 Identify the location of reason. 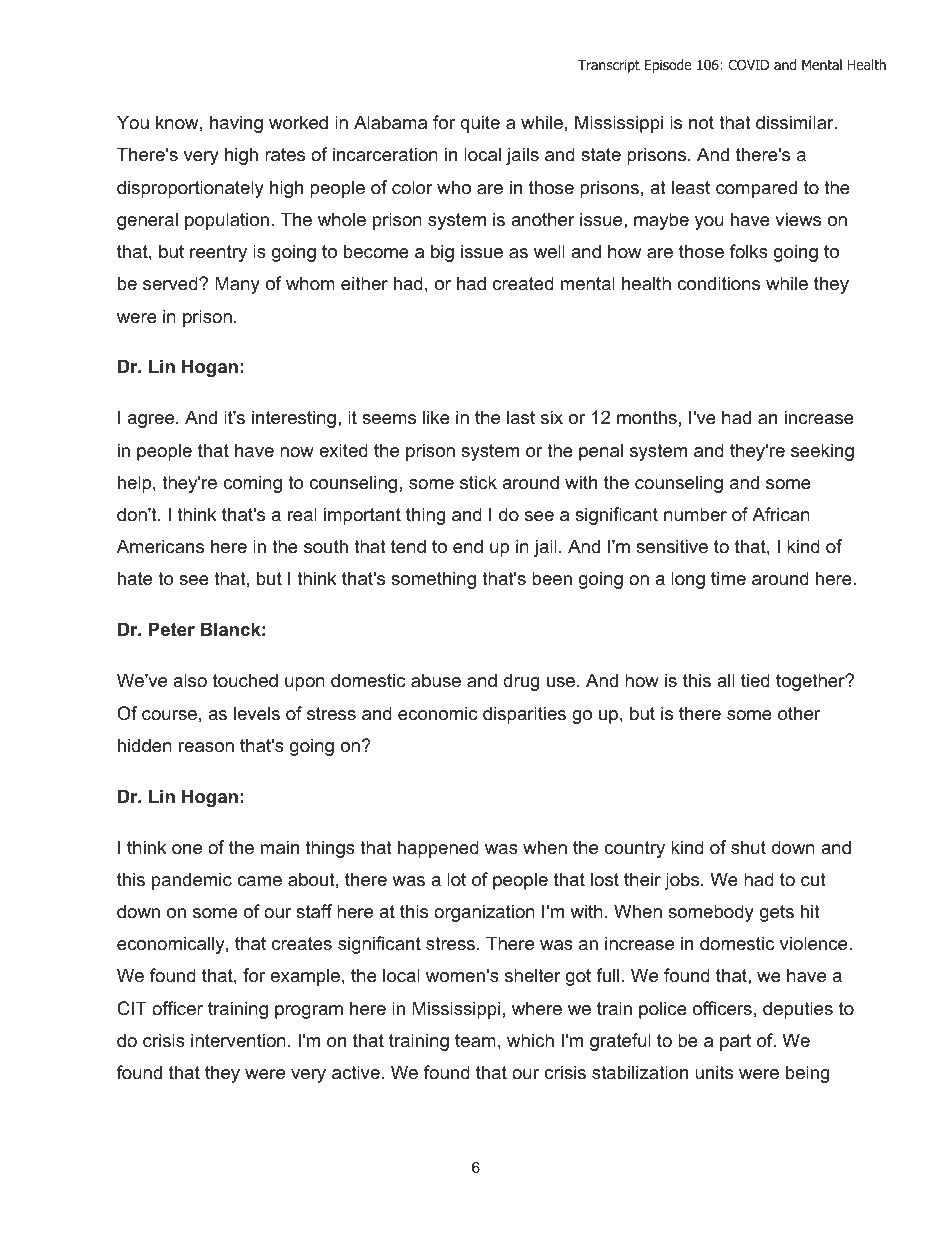
(206, 747).
